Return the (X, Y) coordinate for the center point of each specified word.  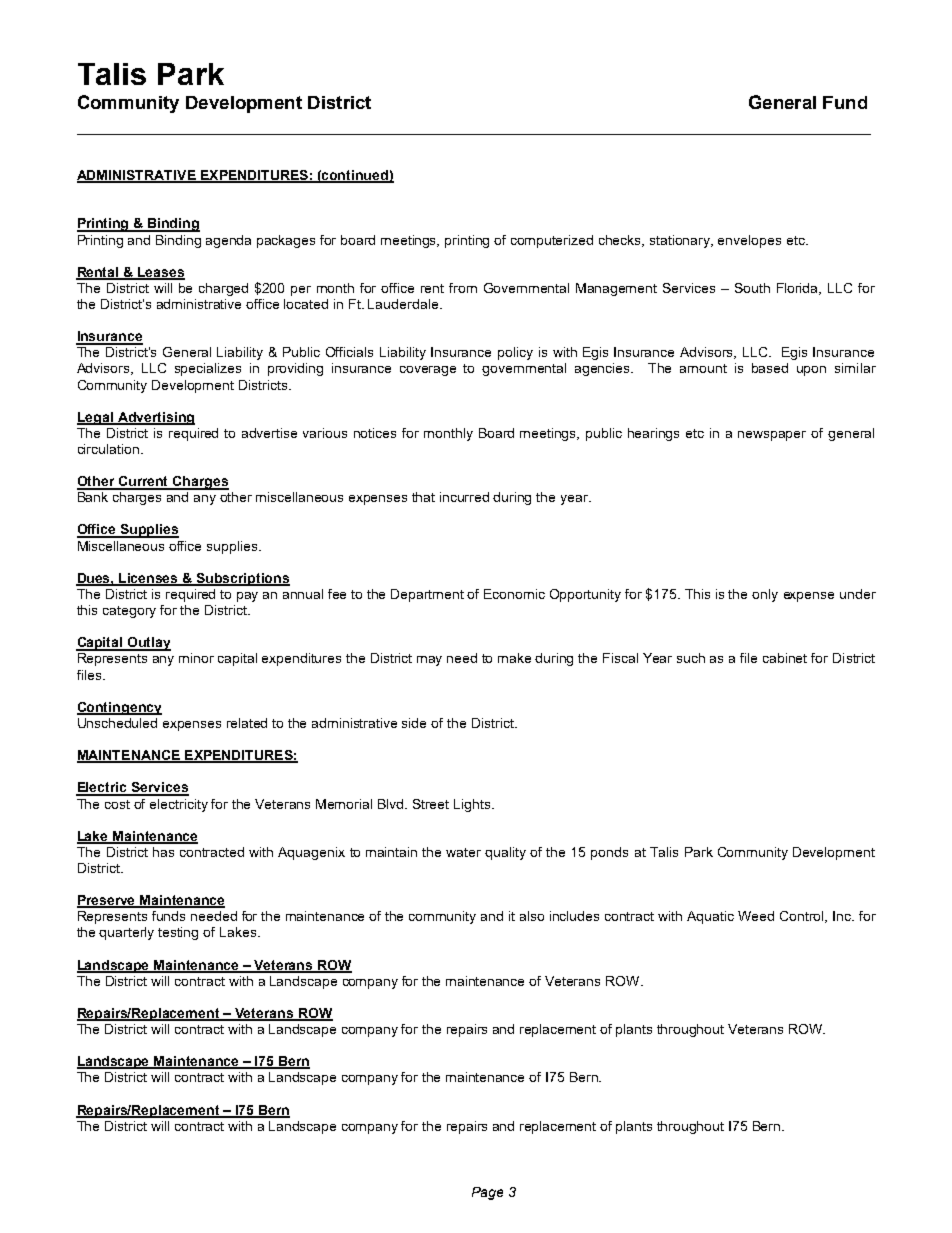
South (752, 288)
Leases (160, 273)
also (532, 916)
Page (487, 1193)
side (414, 723)
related (247, 723)
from (463, 288)
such (691, 658)
